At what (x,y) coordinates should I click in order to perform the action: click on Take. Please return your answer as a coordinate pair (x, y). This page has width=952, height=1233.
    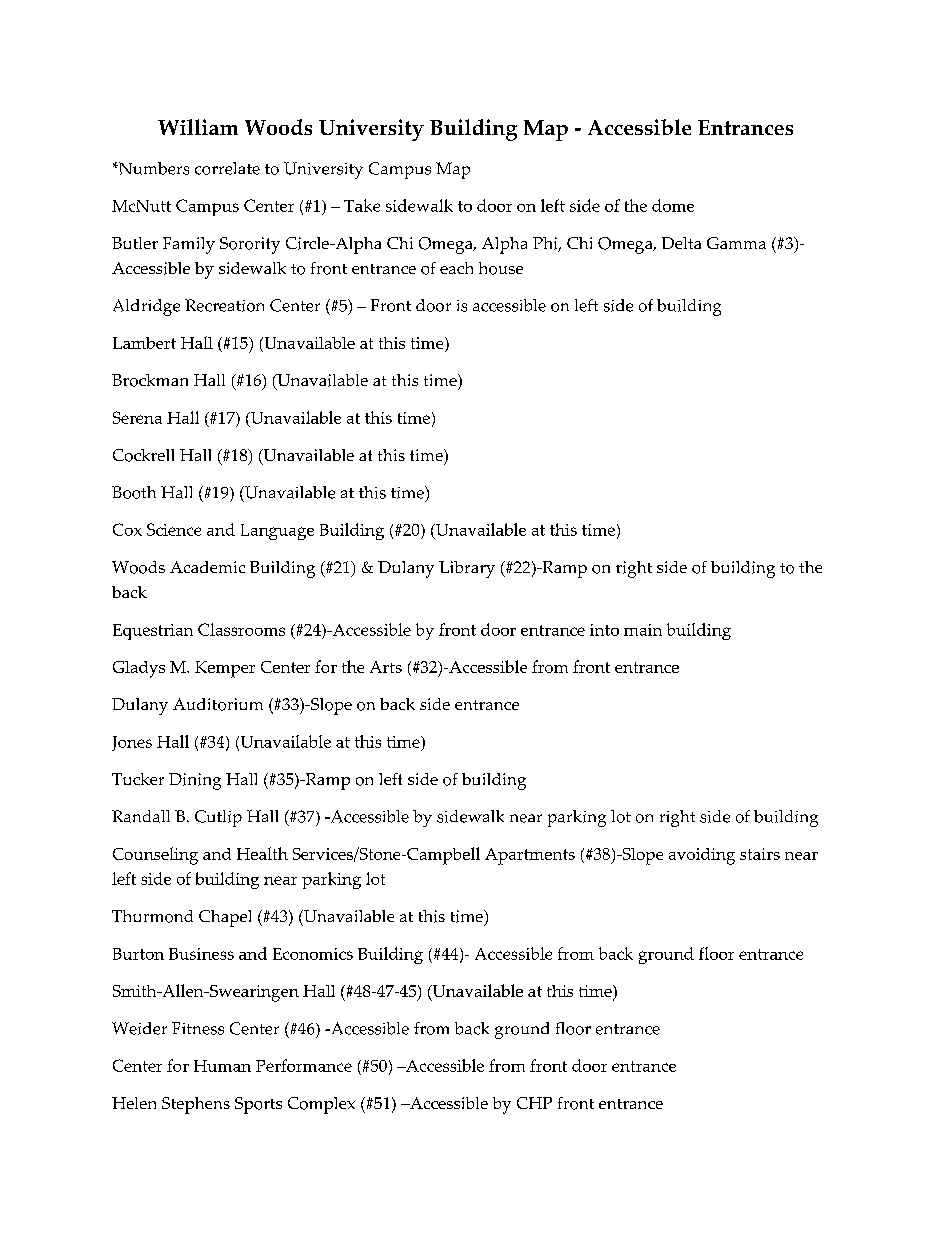
    Looking at the image, I should click on (362, 205).
